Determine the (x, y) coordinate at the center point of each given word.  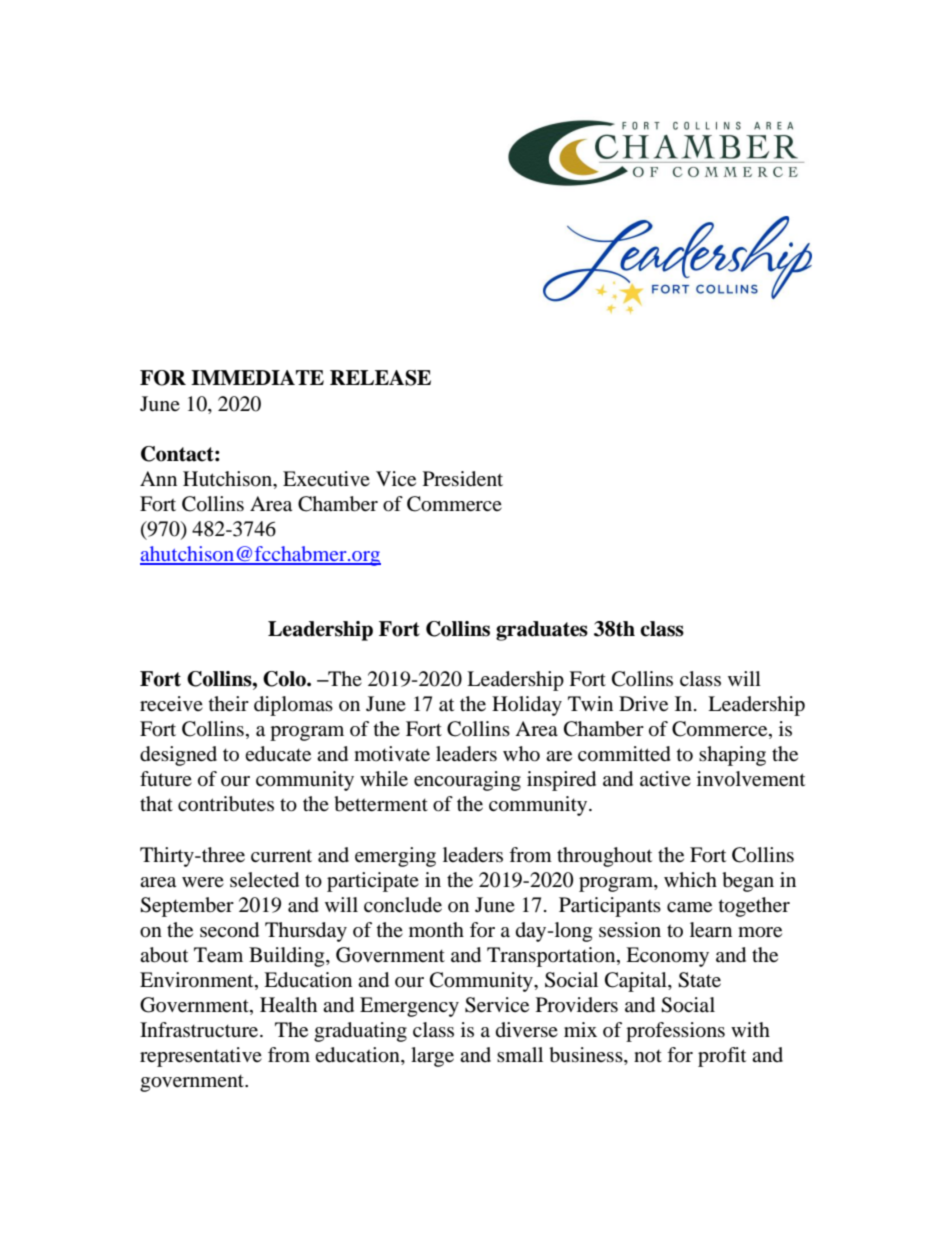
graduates (542, 631)
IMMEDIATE (257, 377)
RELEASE (380, 378)
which (690, 879)
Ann (158, 478)
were (203, 882)
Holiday (527, 706)
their (229, 704)
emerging (395, 857)
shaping (732, 756)
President (463, 479)
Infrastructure (200, 1030)
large (432, 1057)
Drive (643, 704)
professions (675, 1032)
